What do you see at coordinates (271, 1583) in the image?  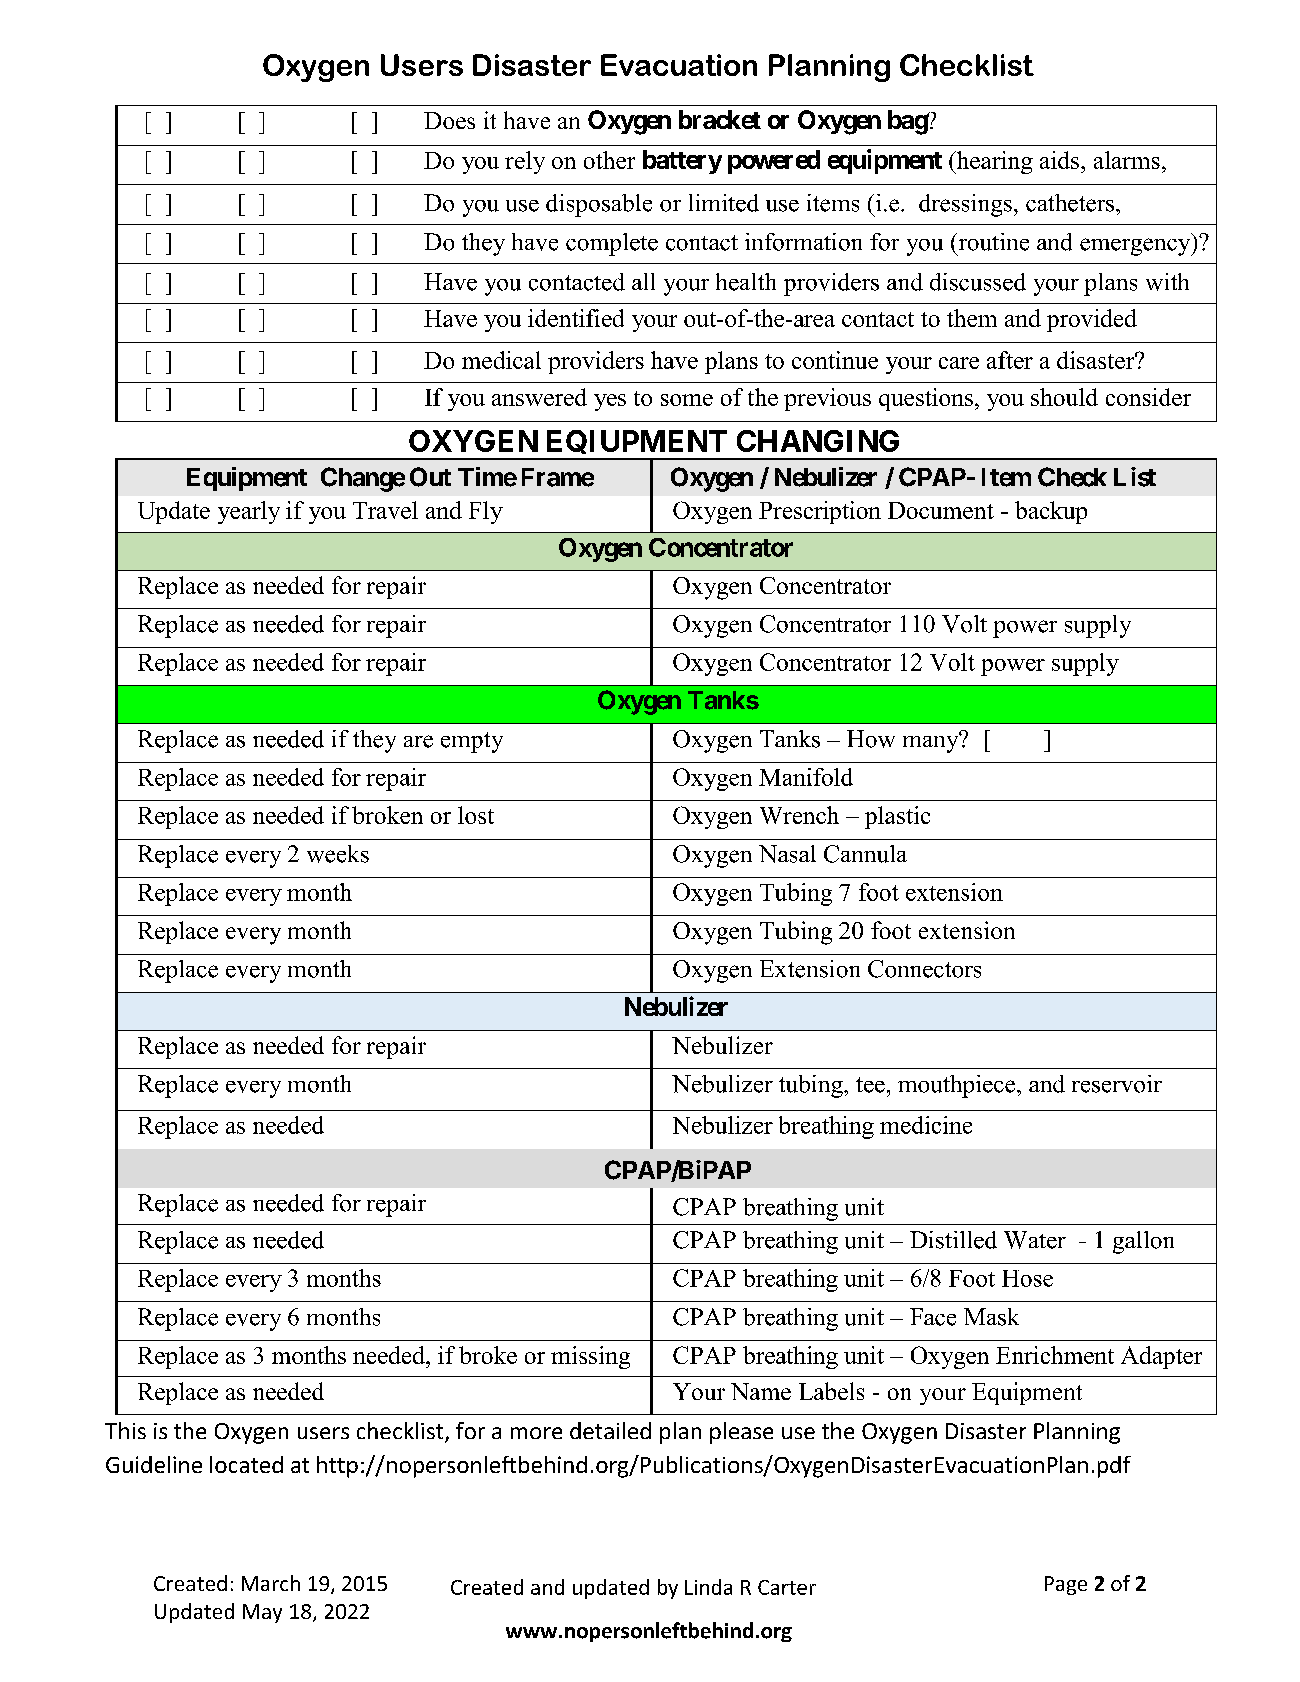 I see `March` at bounding box center [271, 1583].
